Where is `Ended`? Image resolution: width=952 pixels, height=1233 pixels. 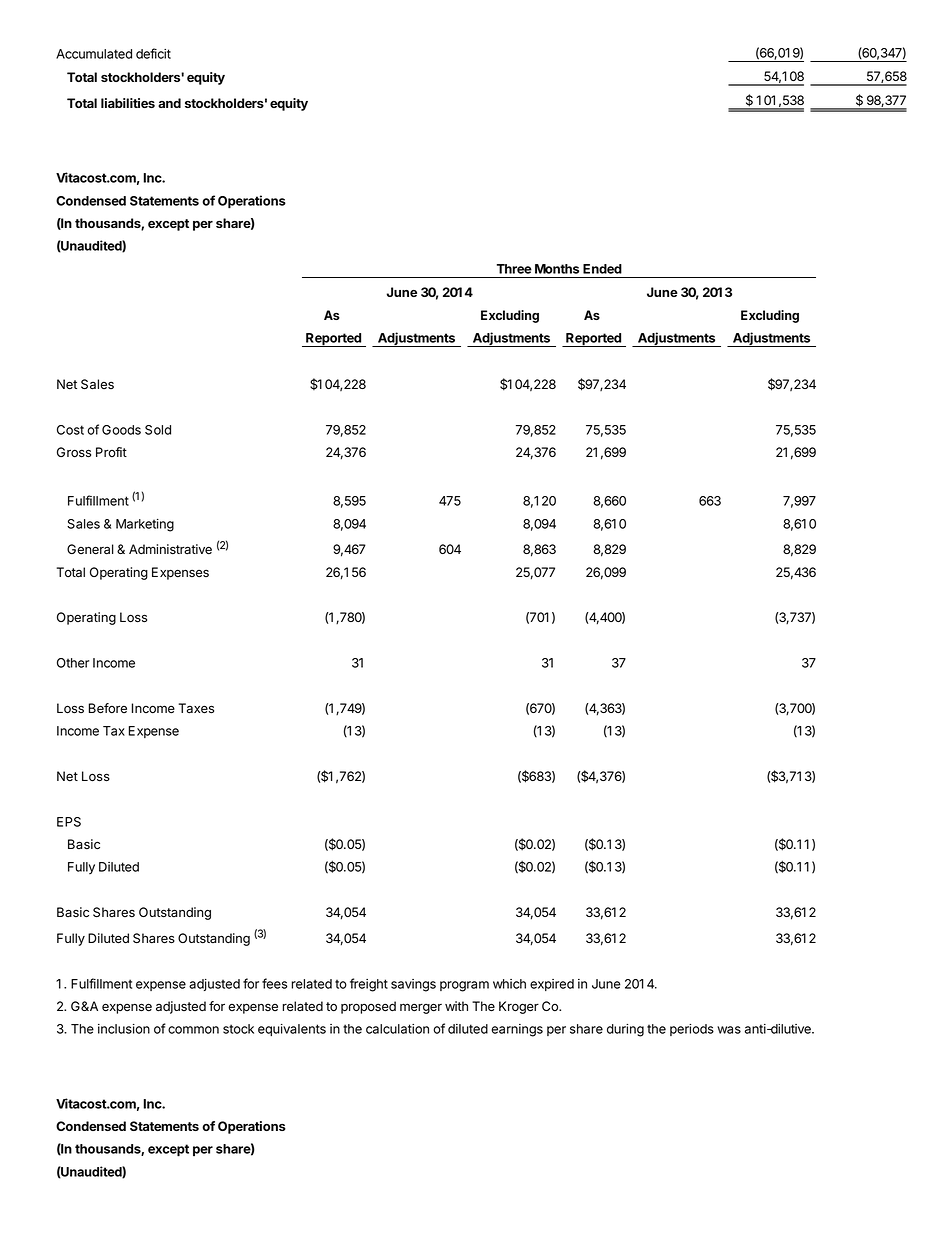 Ended is located at coordinates (602, 269).
